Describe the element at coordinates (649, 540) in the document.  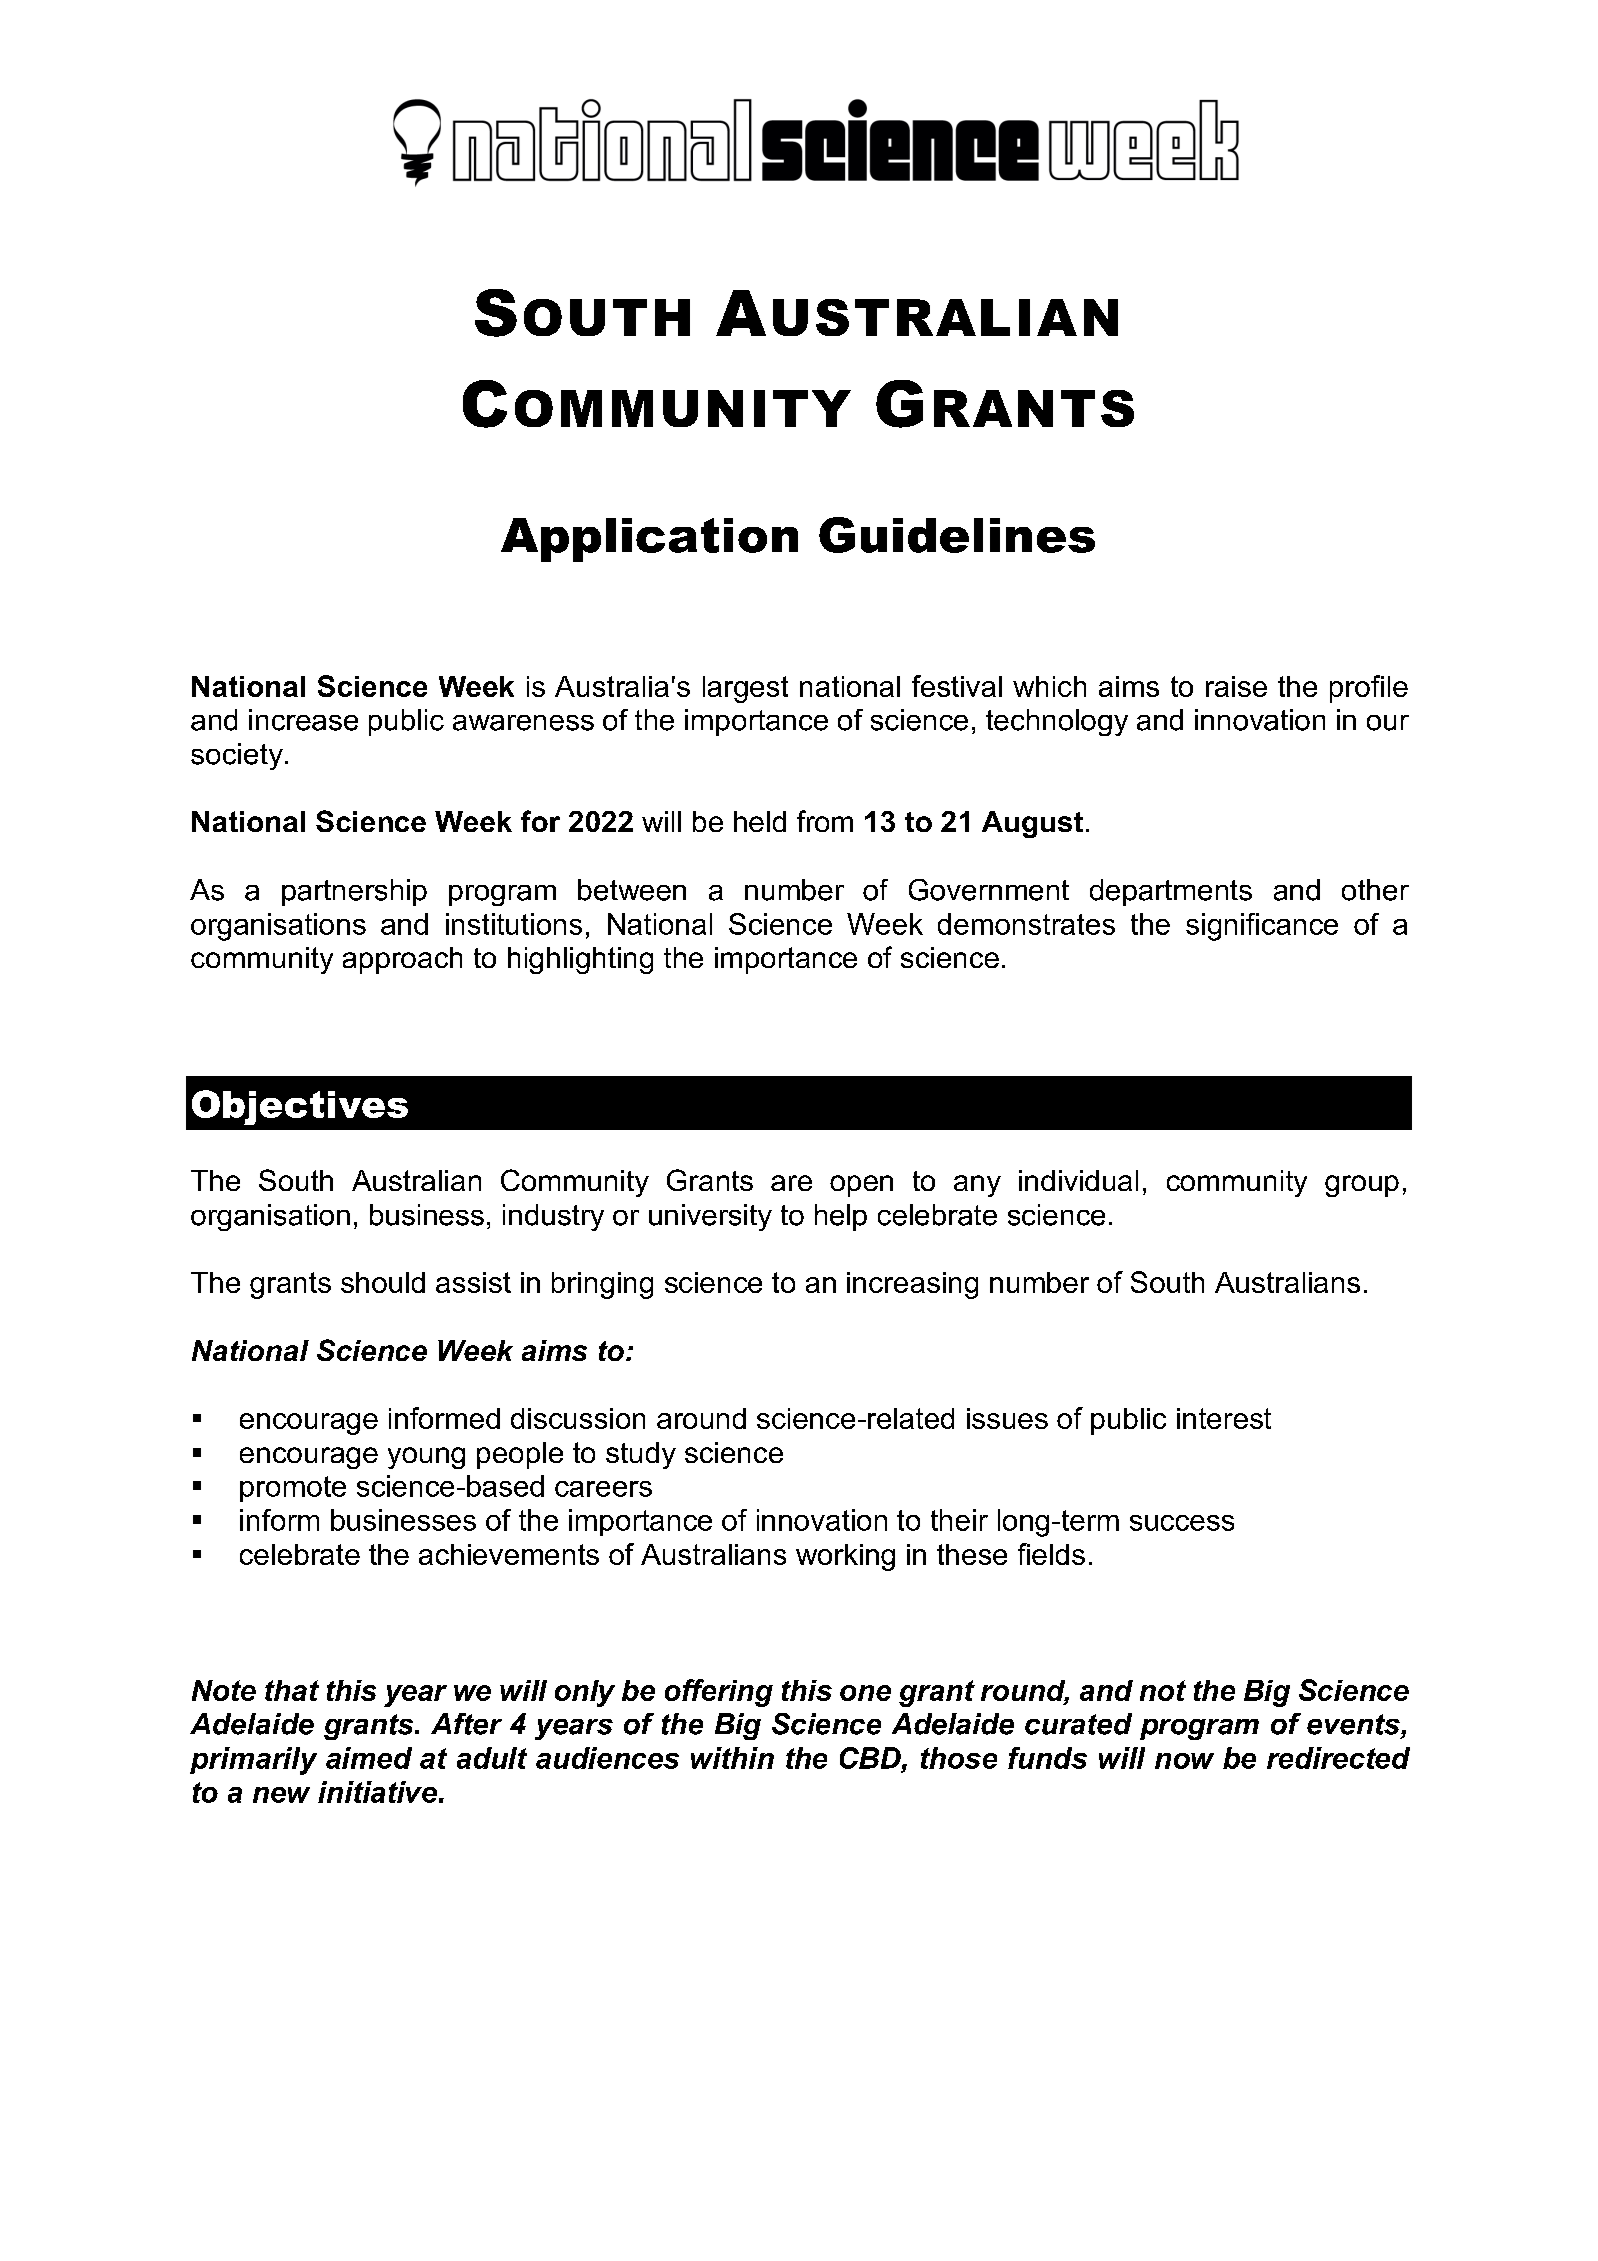
I see `Application` at that location.
